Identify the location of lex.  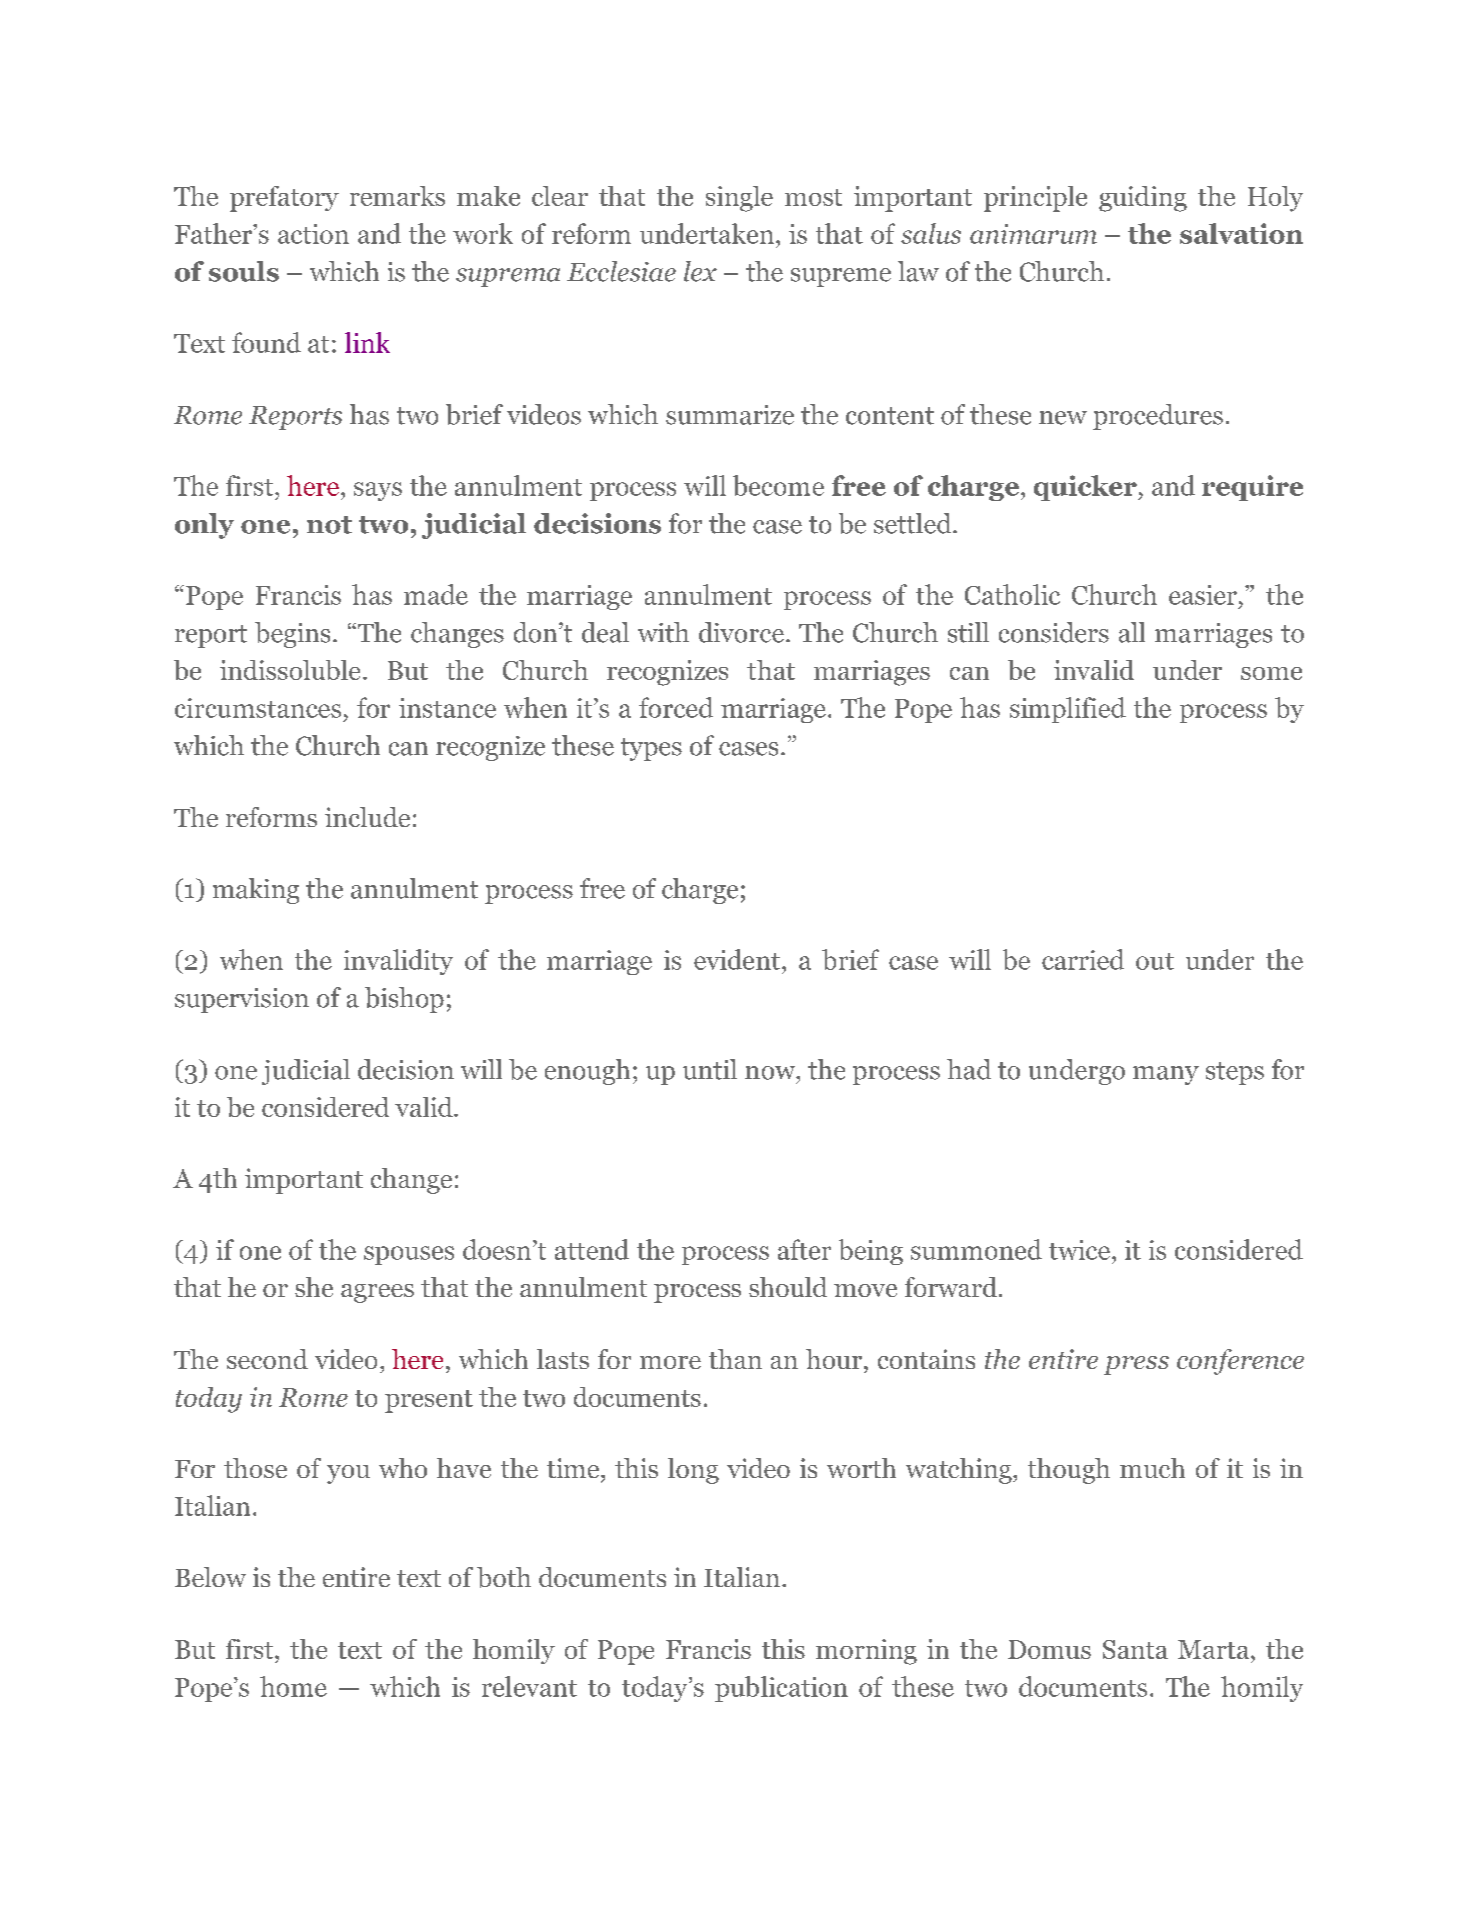
(700, 271).
